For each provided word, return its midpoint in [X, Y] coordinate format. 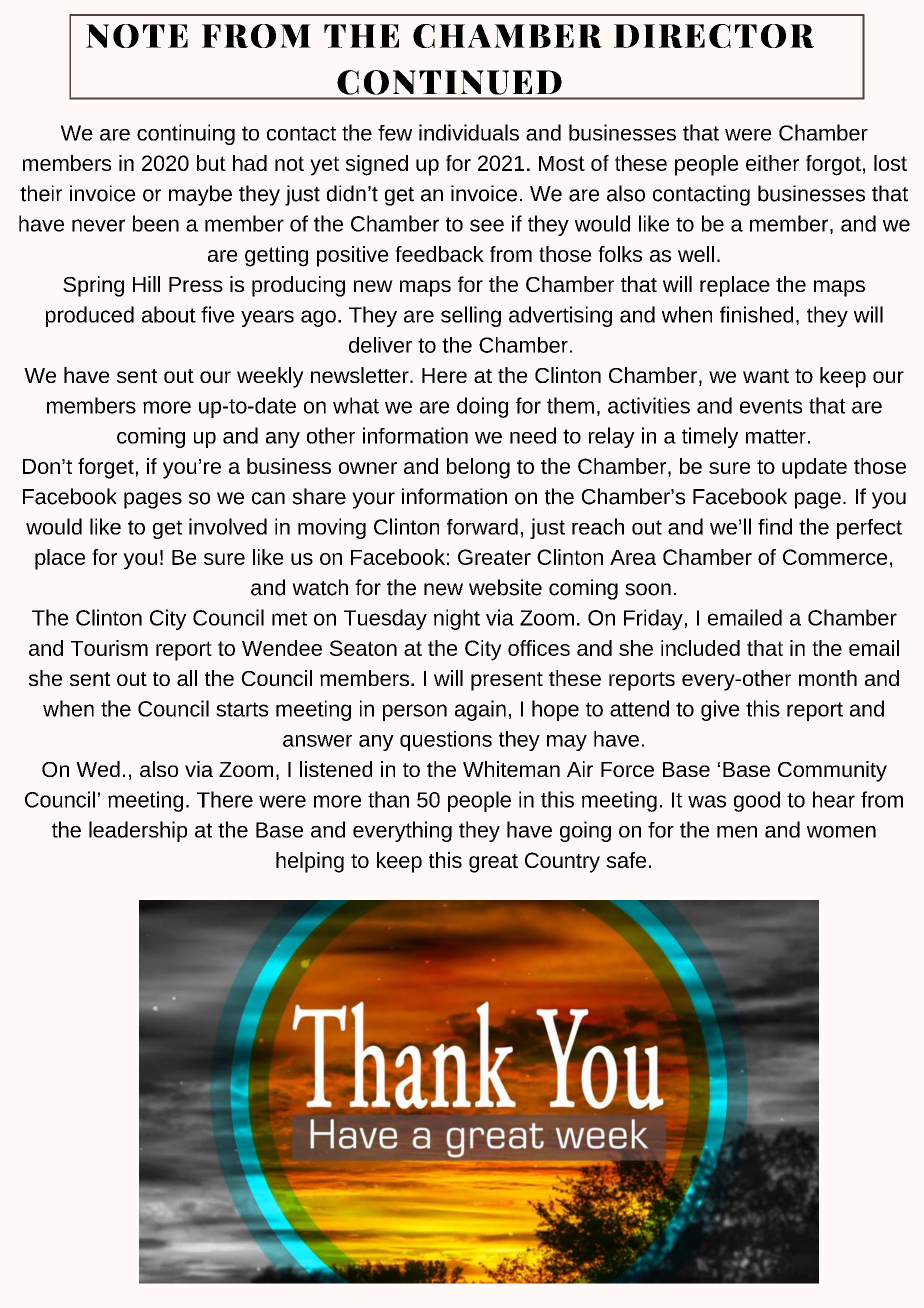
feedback [439, 254]
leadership [138, 831]
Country [562, 862]
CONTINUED [449, 82]
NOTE [137, 36]
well [696, 254]
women [841, 832]
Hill [146, 284]
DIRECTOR [714, 36]
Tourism [109, 648]
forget [106, 468]
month [828, 678]
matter [776, 436]
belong [478, 468]
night [457, 619]
